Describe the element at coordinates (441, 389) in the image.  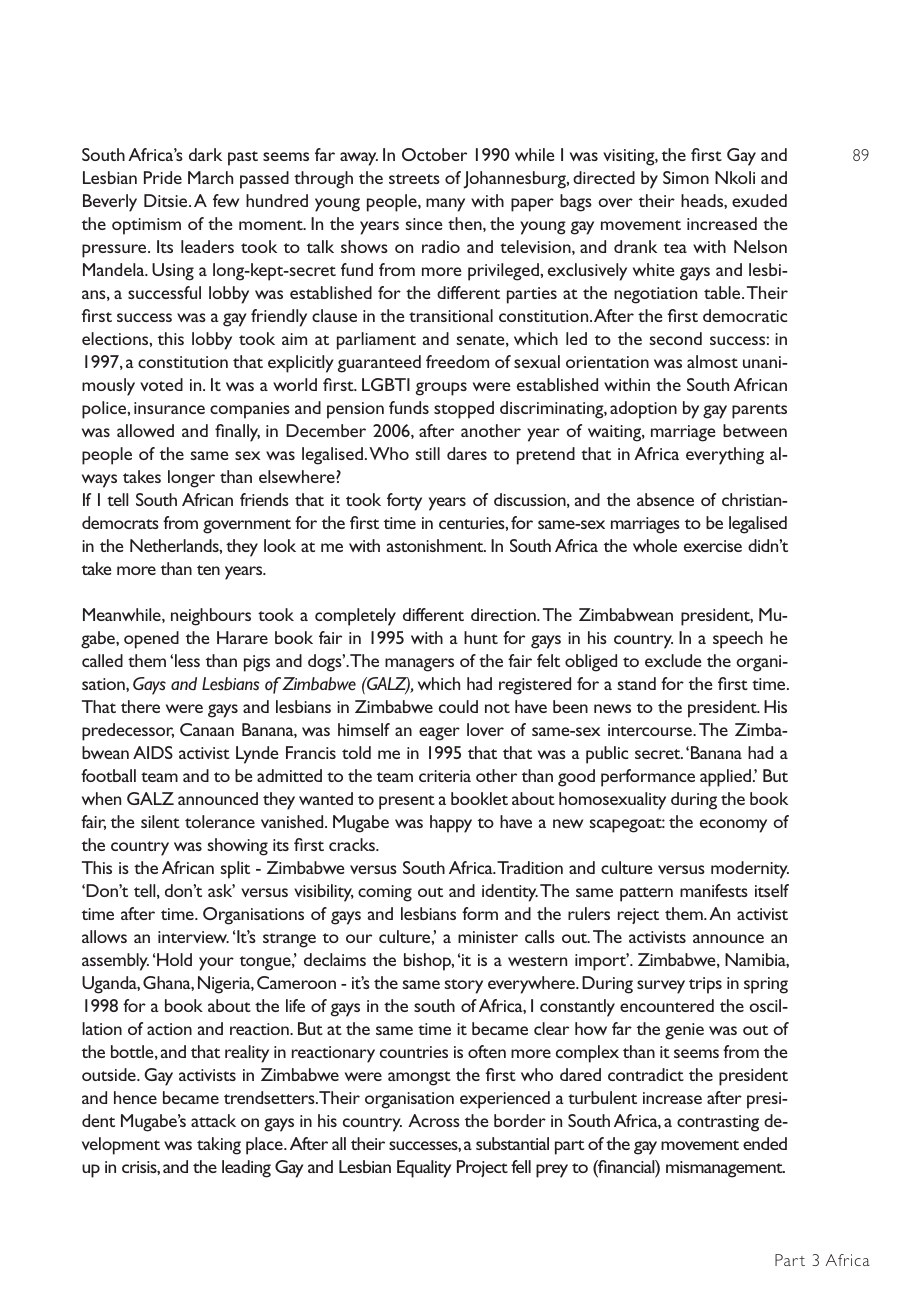
I see `groups` at that location.
